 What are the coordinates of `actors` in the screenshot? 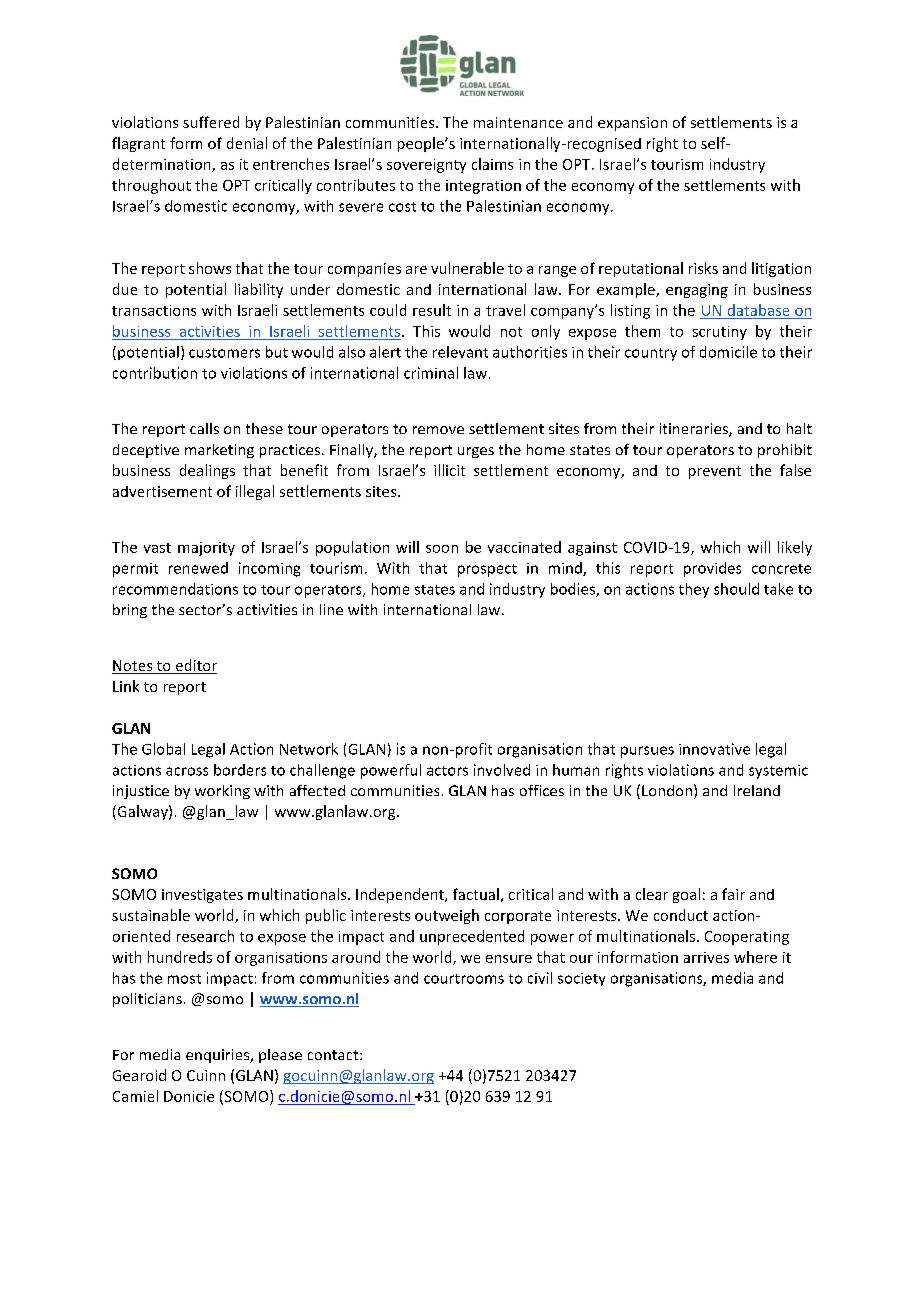 It's located at (447, 771).
